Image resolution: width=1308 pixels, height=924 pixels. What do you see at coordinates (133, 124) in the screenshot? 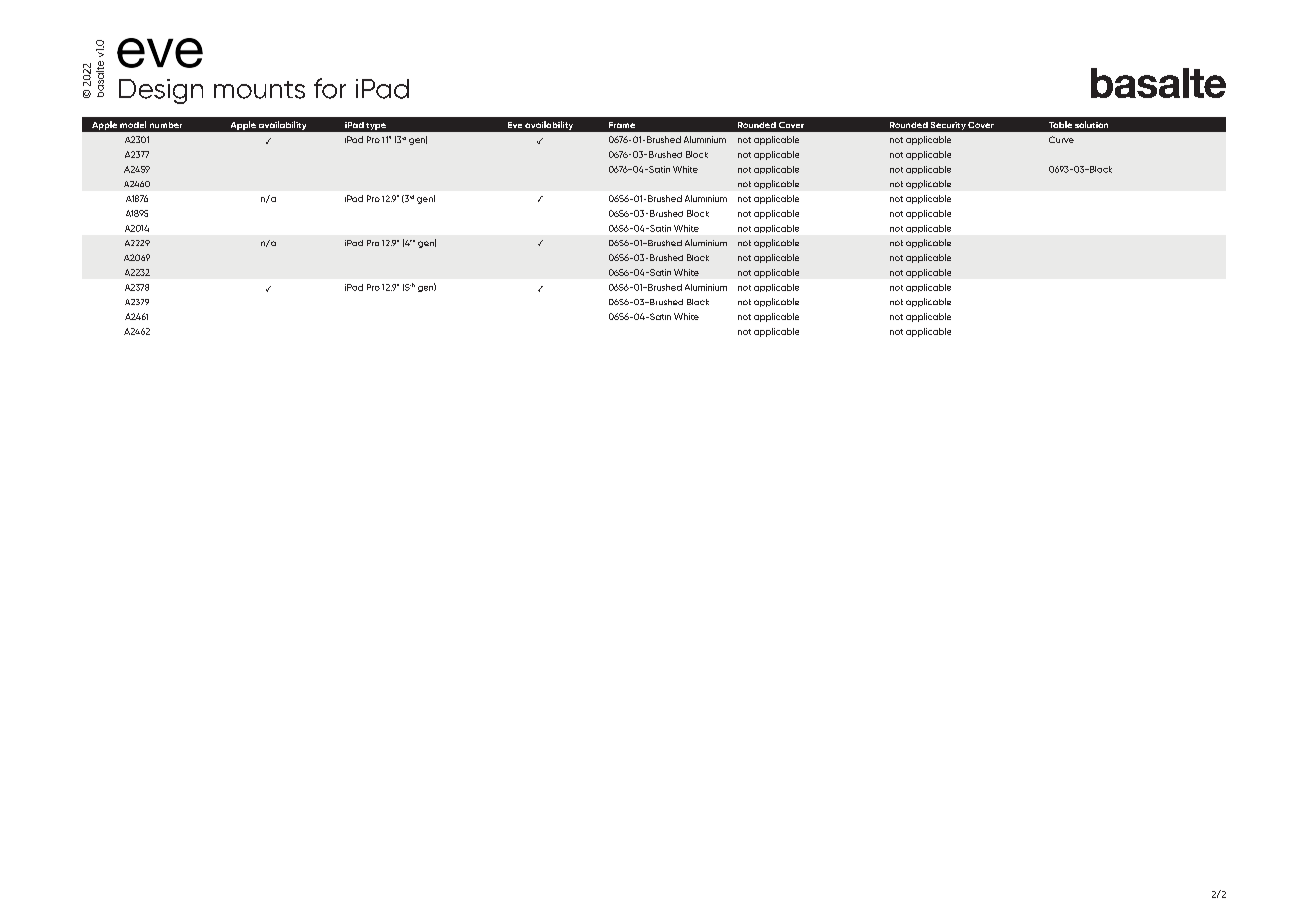
I see `model` at bounding box center [133, 124].
